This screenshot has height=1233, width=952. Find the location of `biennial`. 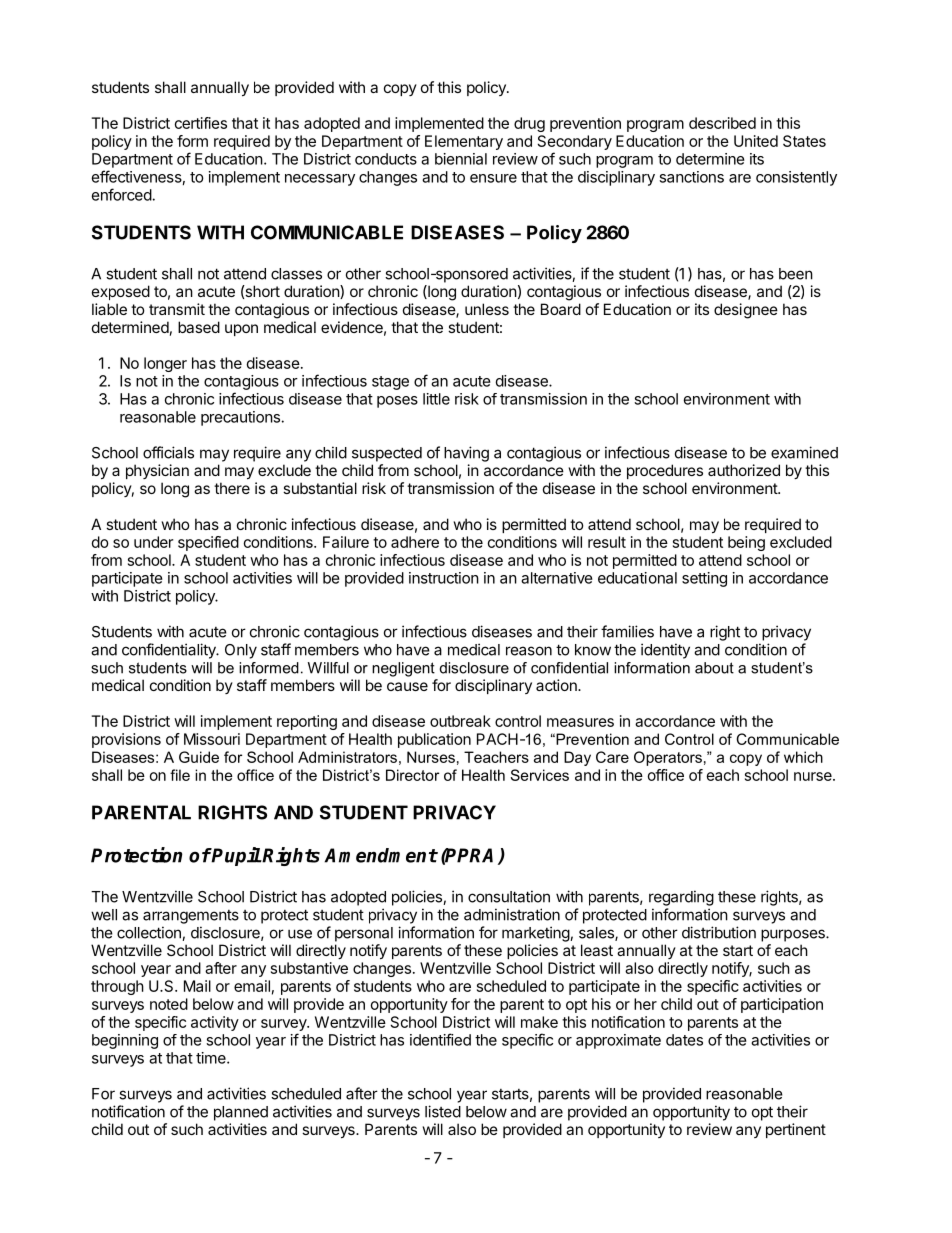

biennial is located at coordinates (461, 159).
